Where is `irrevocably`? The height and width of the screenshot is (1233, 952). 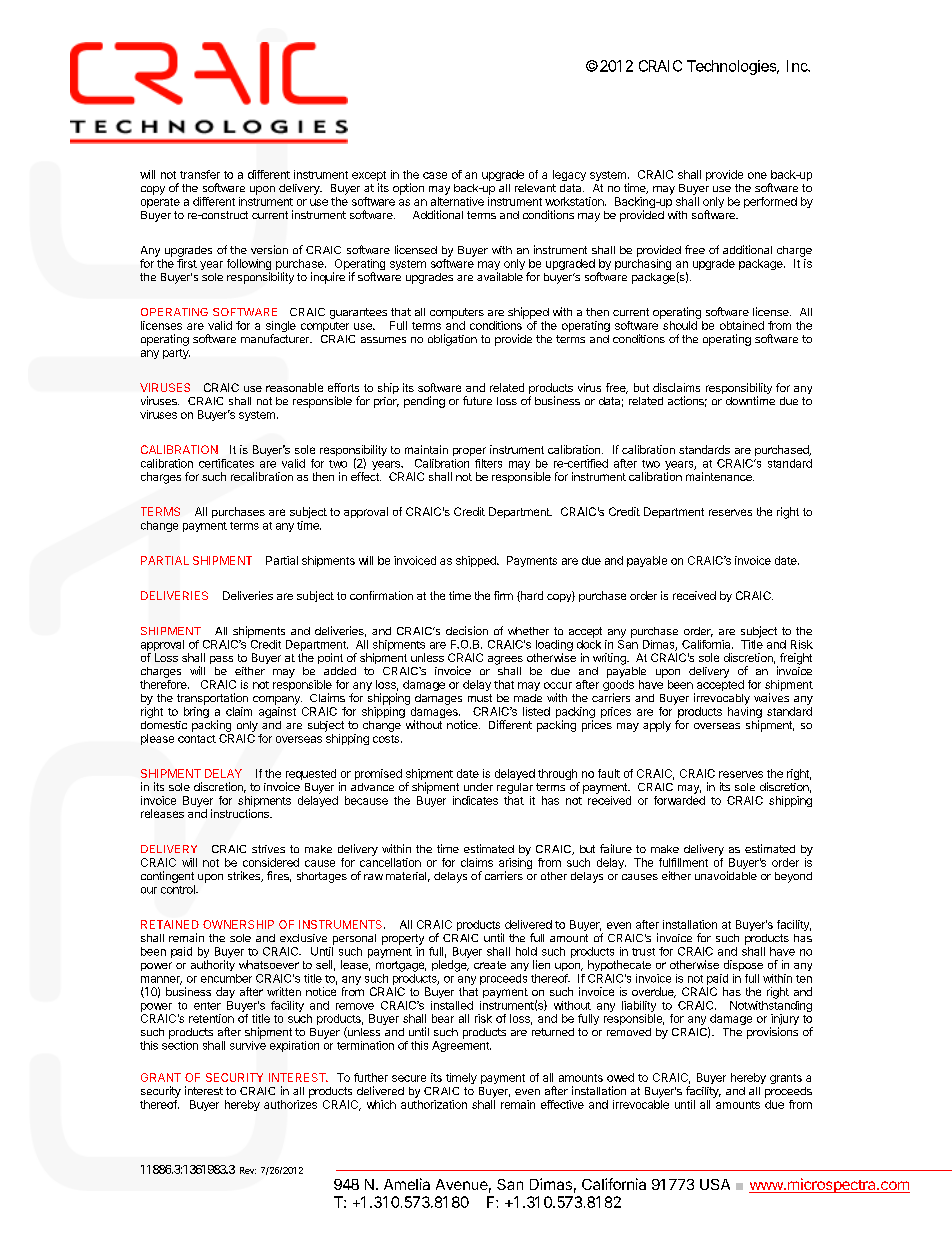
irrevocably is located at coordinates (722, 699).
